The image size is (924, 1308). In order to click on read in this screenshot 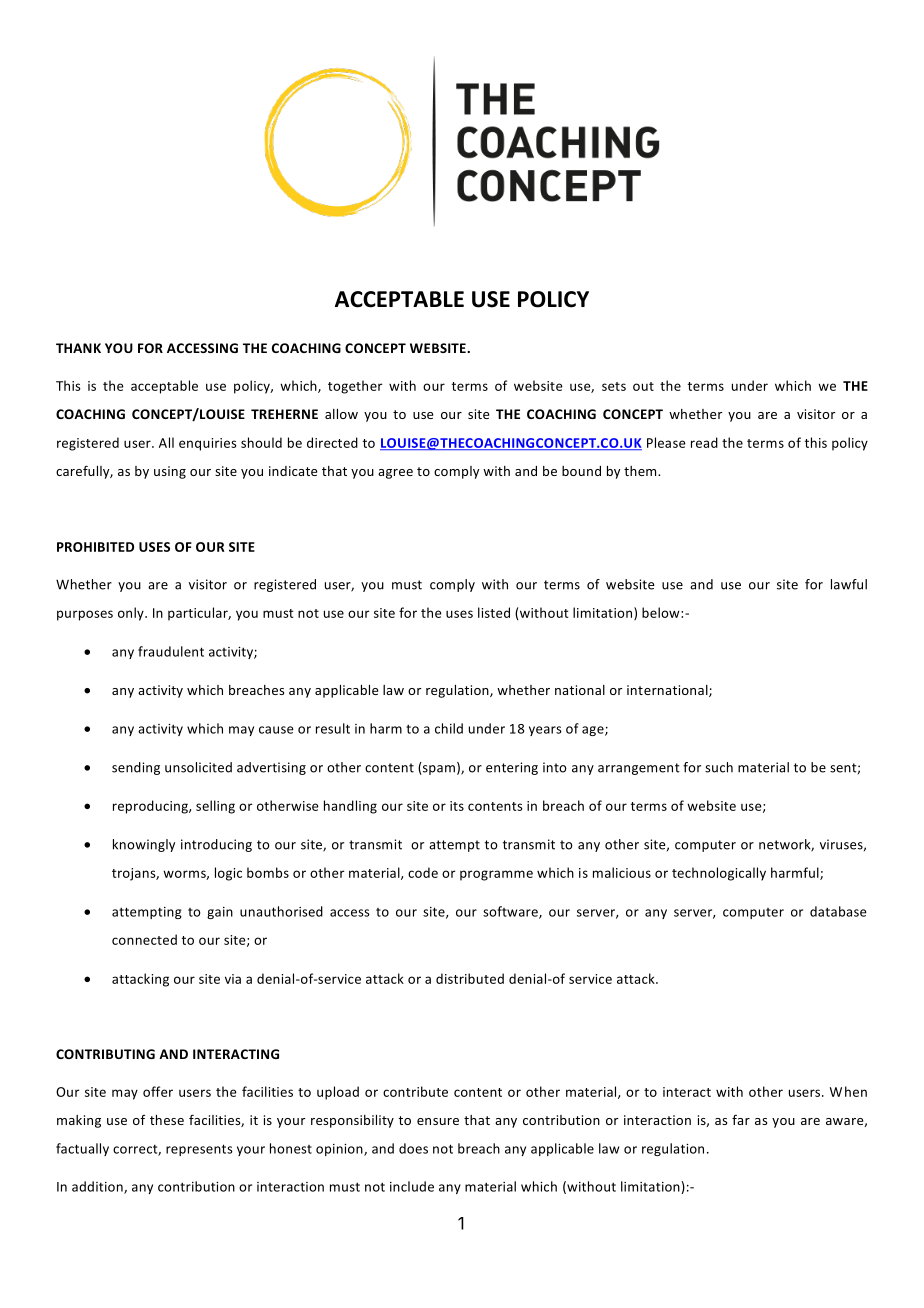, I will do `click(704, 442)`.
